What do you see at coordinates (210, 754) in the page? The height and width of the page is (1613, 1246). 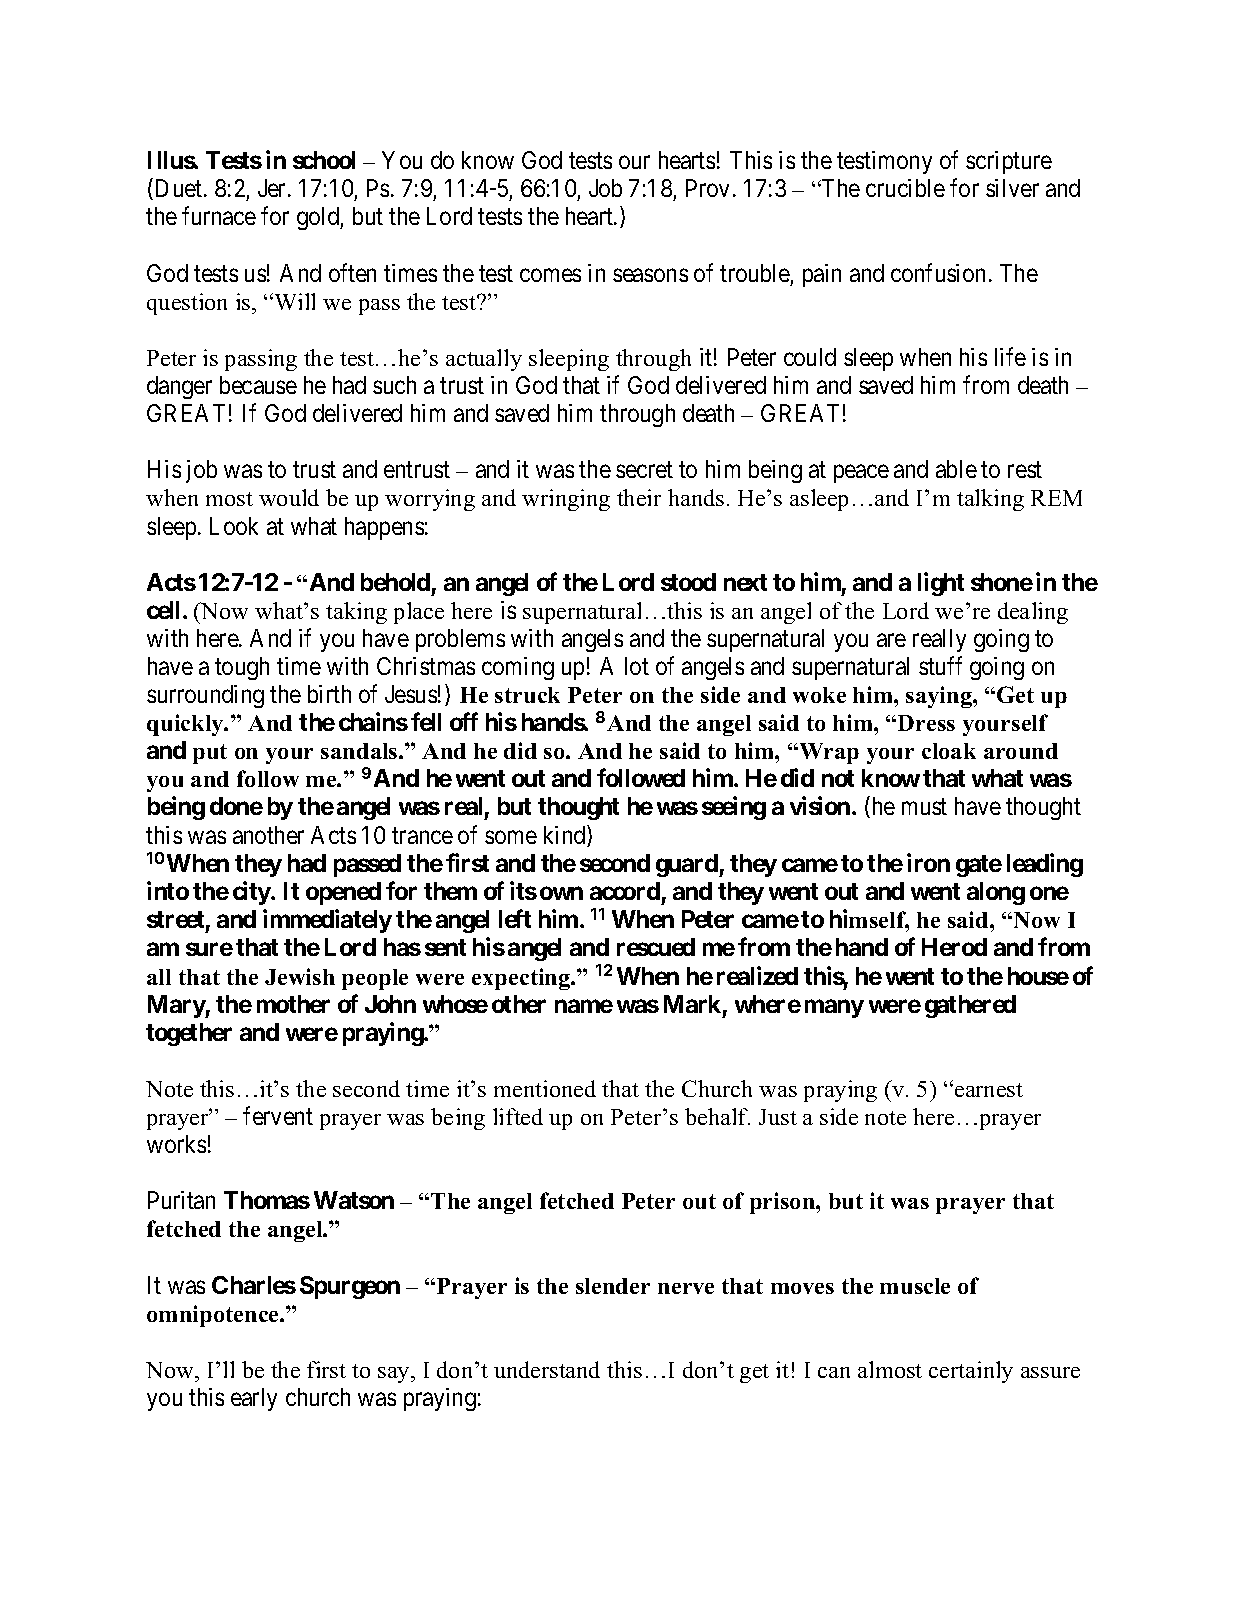 I see `put` at bounding box center [210, 754].
